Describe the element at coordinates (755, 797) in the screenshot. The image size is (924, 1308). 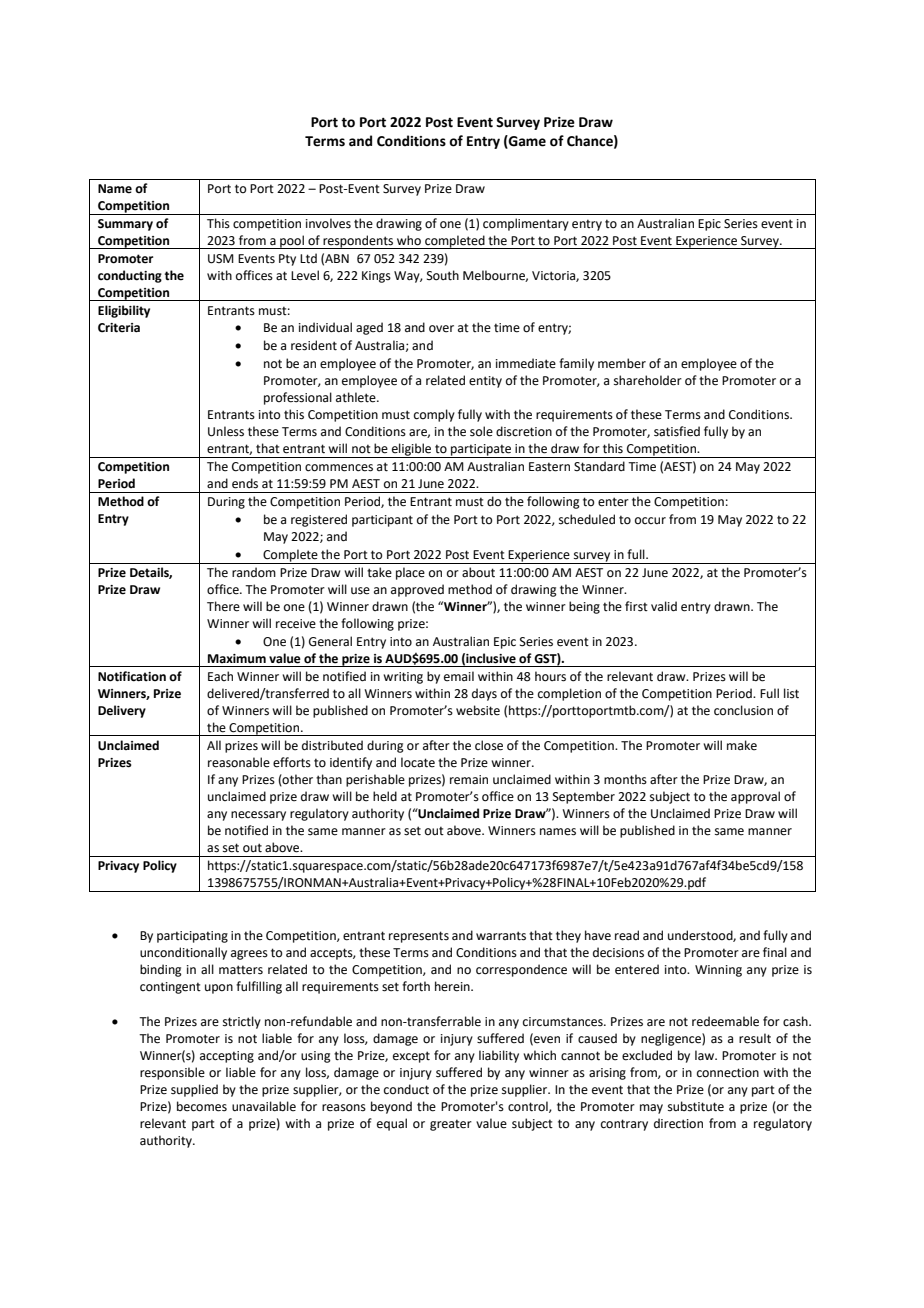
I see `approval` at that location.
